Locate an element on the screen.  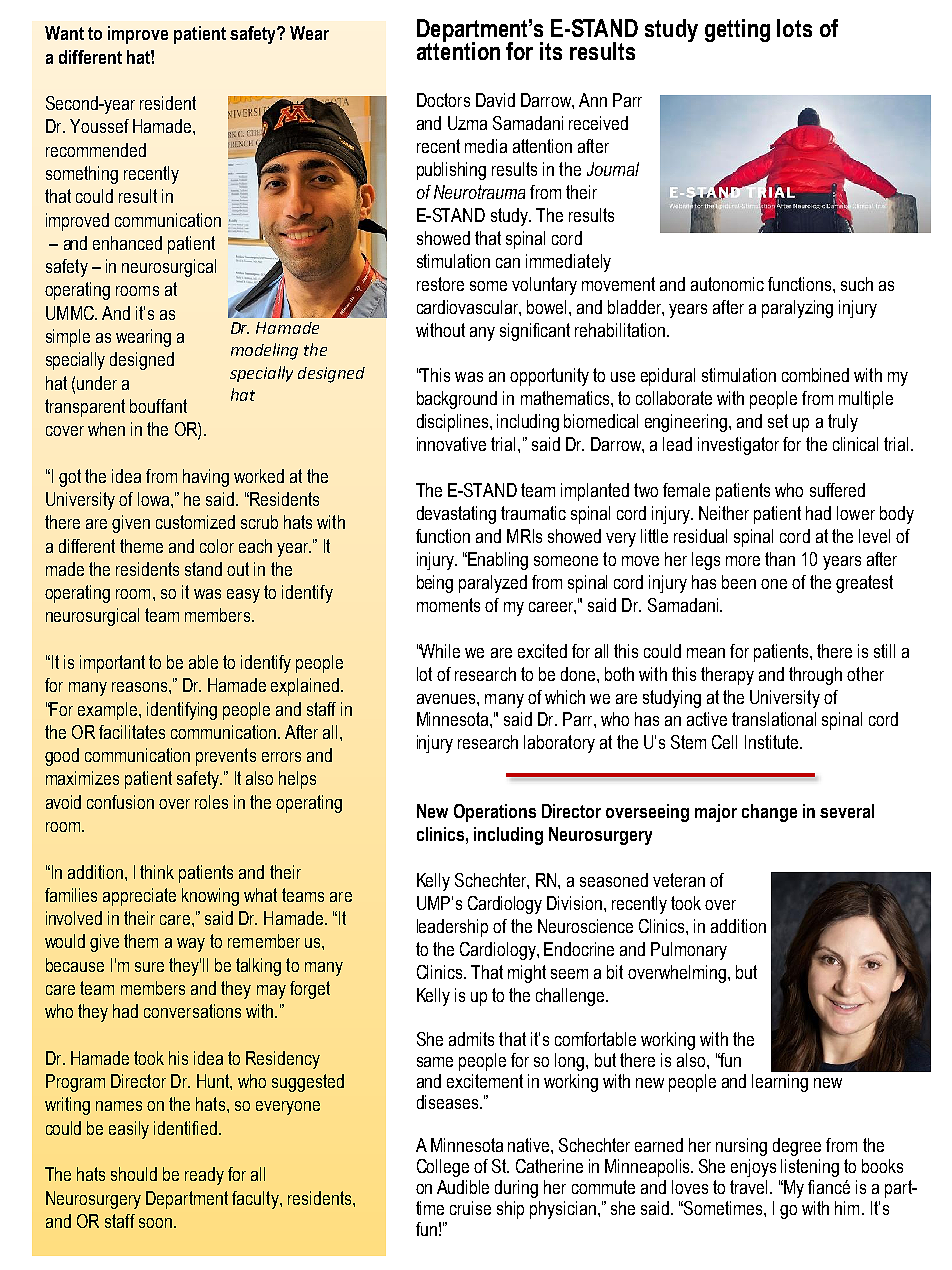
lots is located at coordinates (794, 28).
